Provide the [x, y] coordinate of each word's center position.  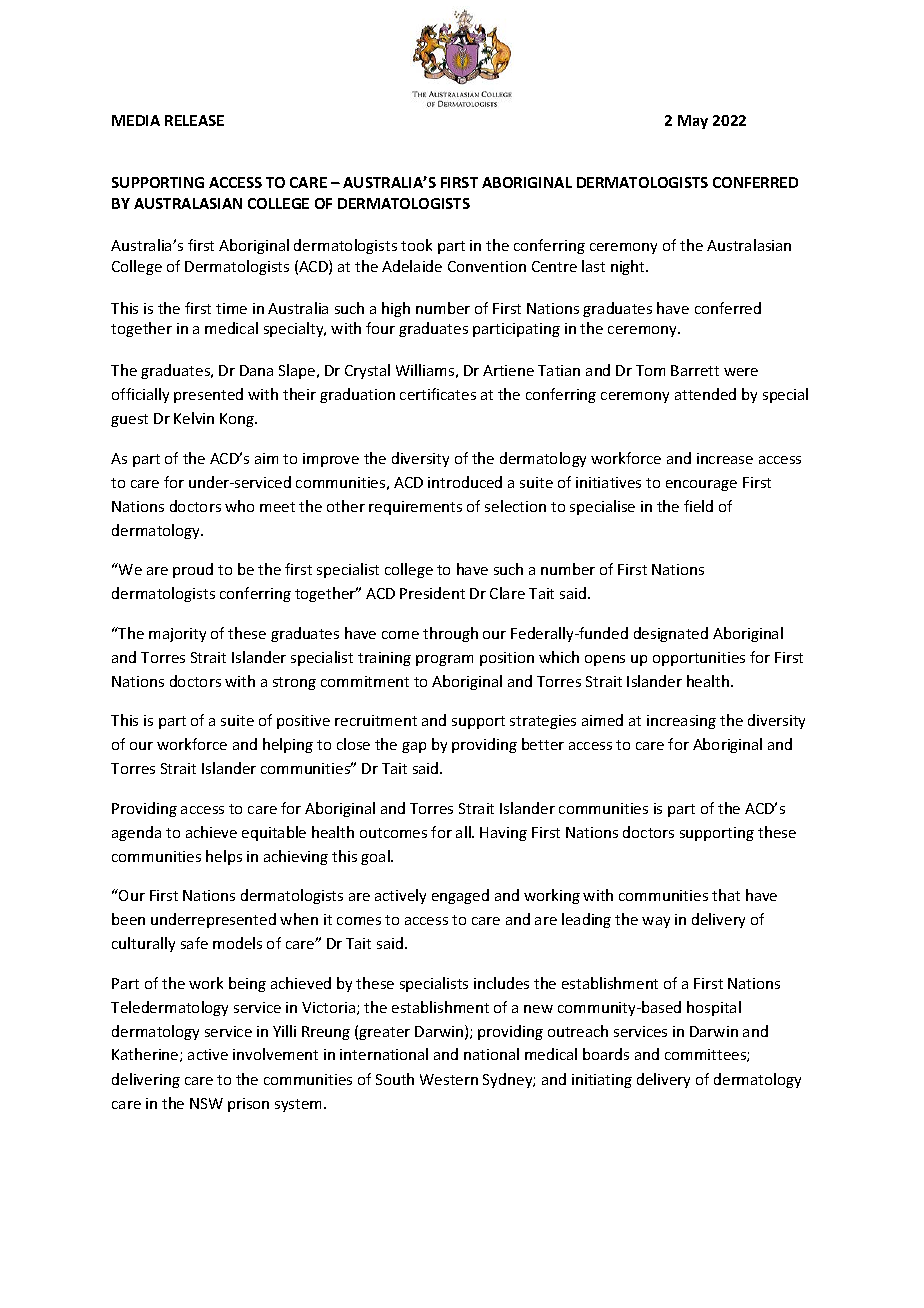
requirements [415, 508]
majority [177, 635]
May [693, 122]
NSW [206, 1103]
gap [414, 747]
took [416, 245]
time [231, 308]
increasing [681, 722]
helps [224, 857]
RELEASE [194, 120]
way [656, 922]
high [396, 309]
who [239, 506]
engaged [460, 896]
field [698, 506]
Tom [650, 370]
